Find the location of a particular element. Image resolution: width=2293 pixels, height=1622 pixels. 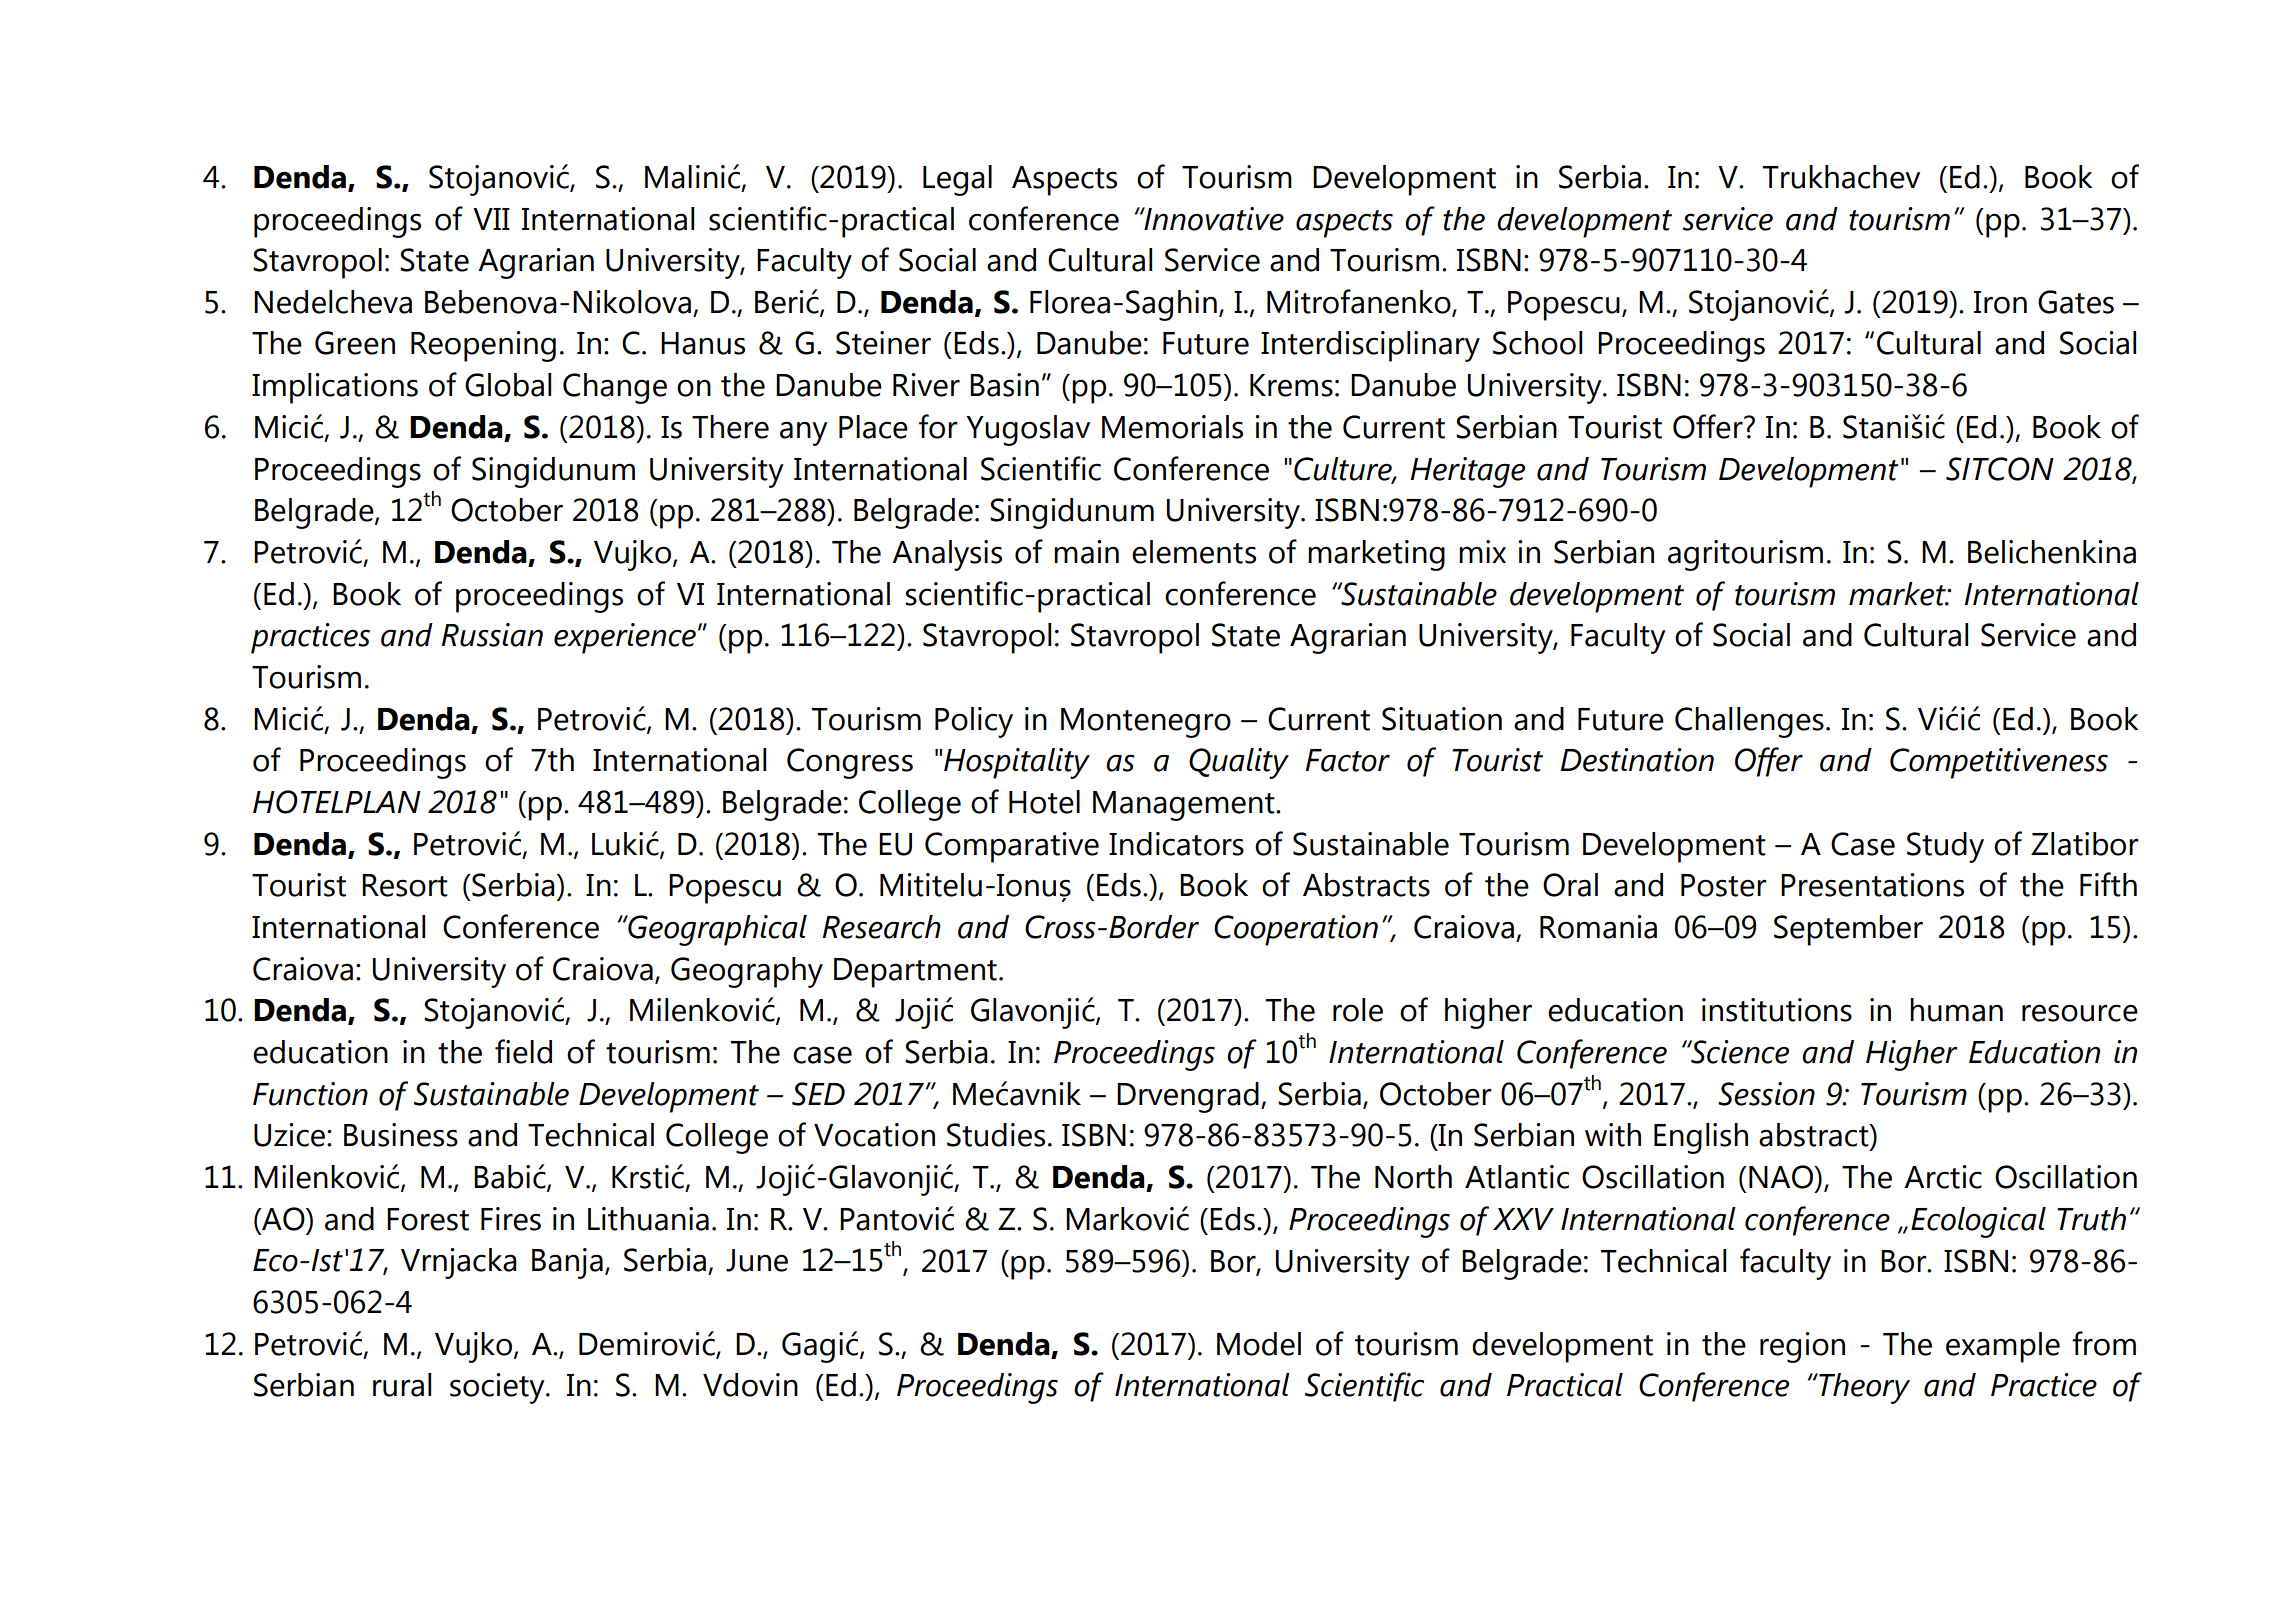

VII is located at coordinates (491, 219).
